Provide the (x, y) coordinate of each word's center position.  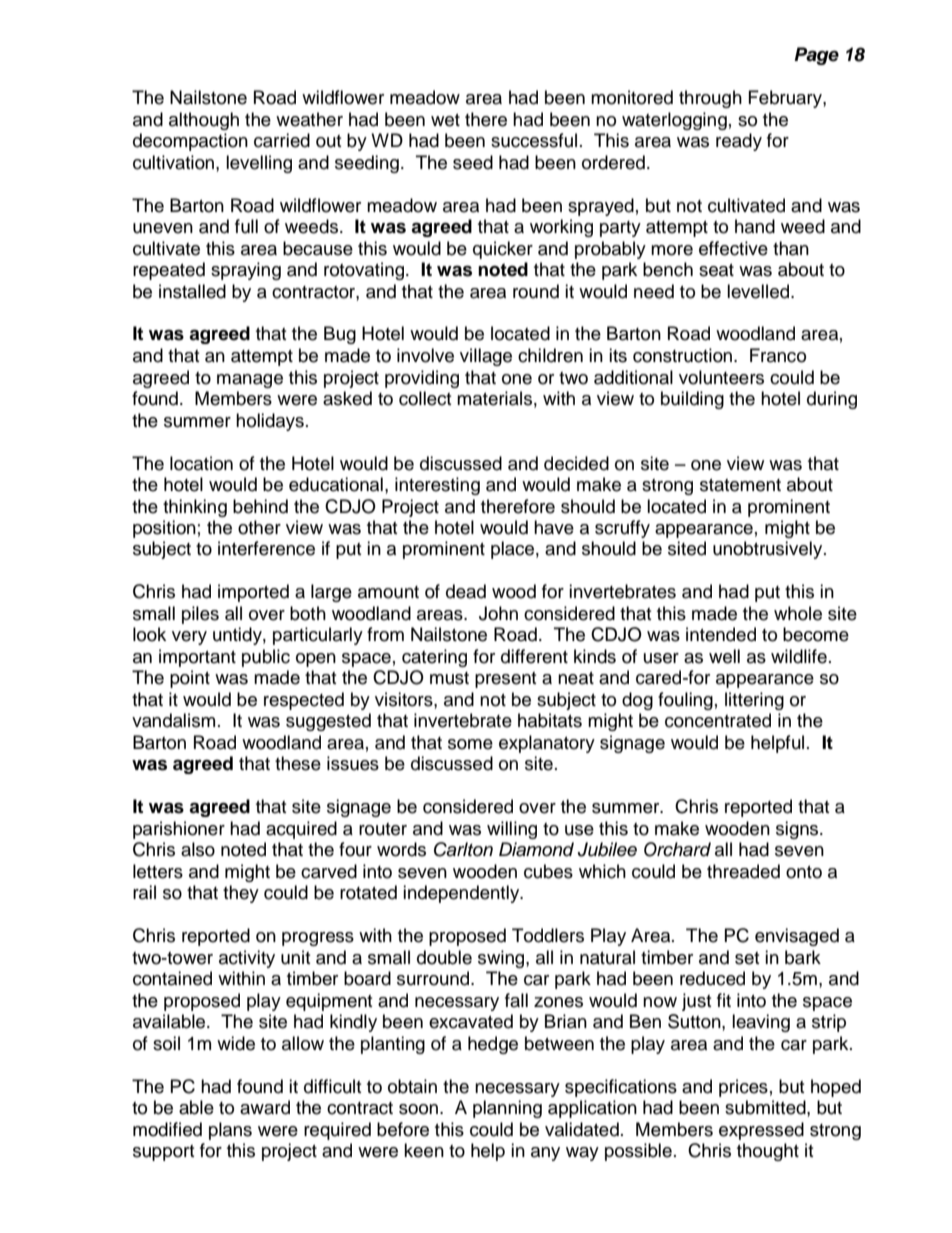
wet (445, 120)
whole (798, 613)
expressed (761, 1131)
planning (507, 1109)
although (204, 121)
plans (230, 1131)
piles (200, 615)
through (710, 99)
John (498, 613)
